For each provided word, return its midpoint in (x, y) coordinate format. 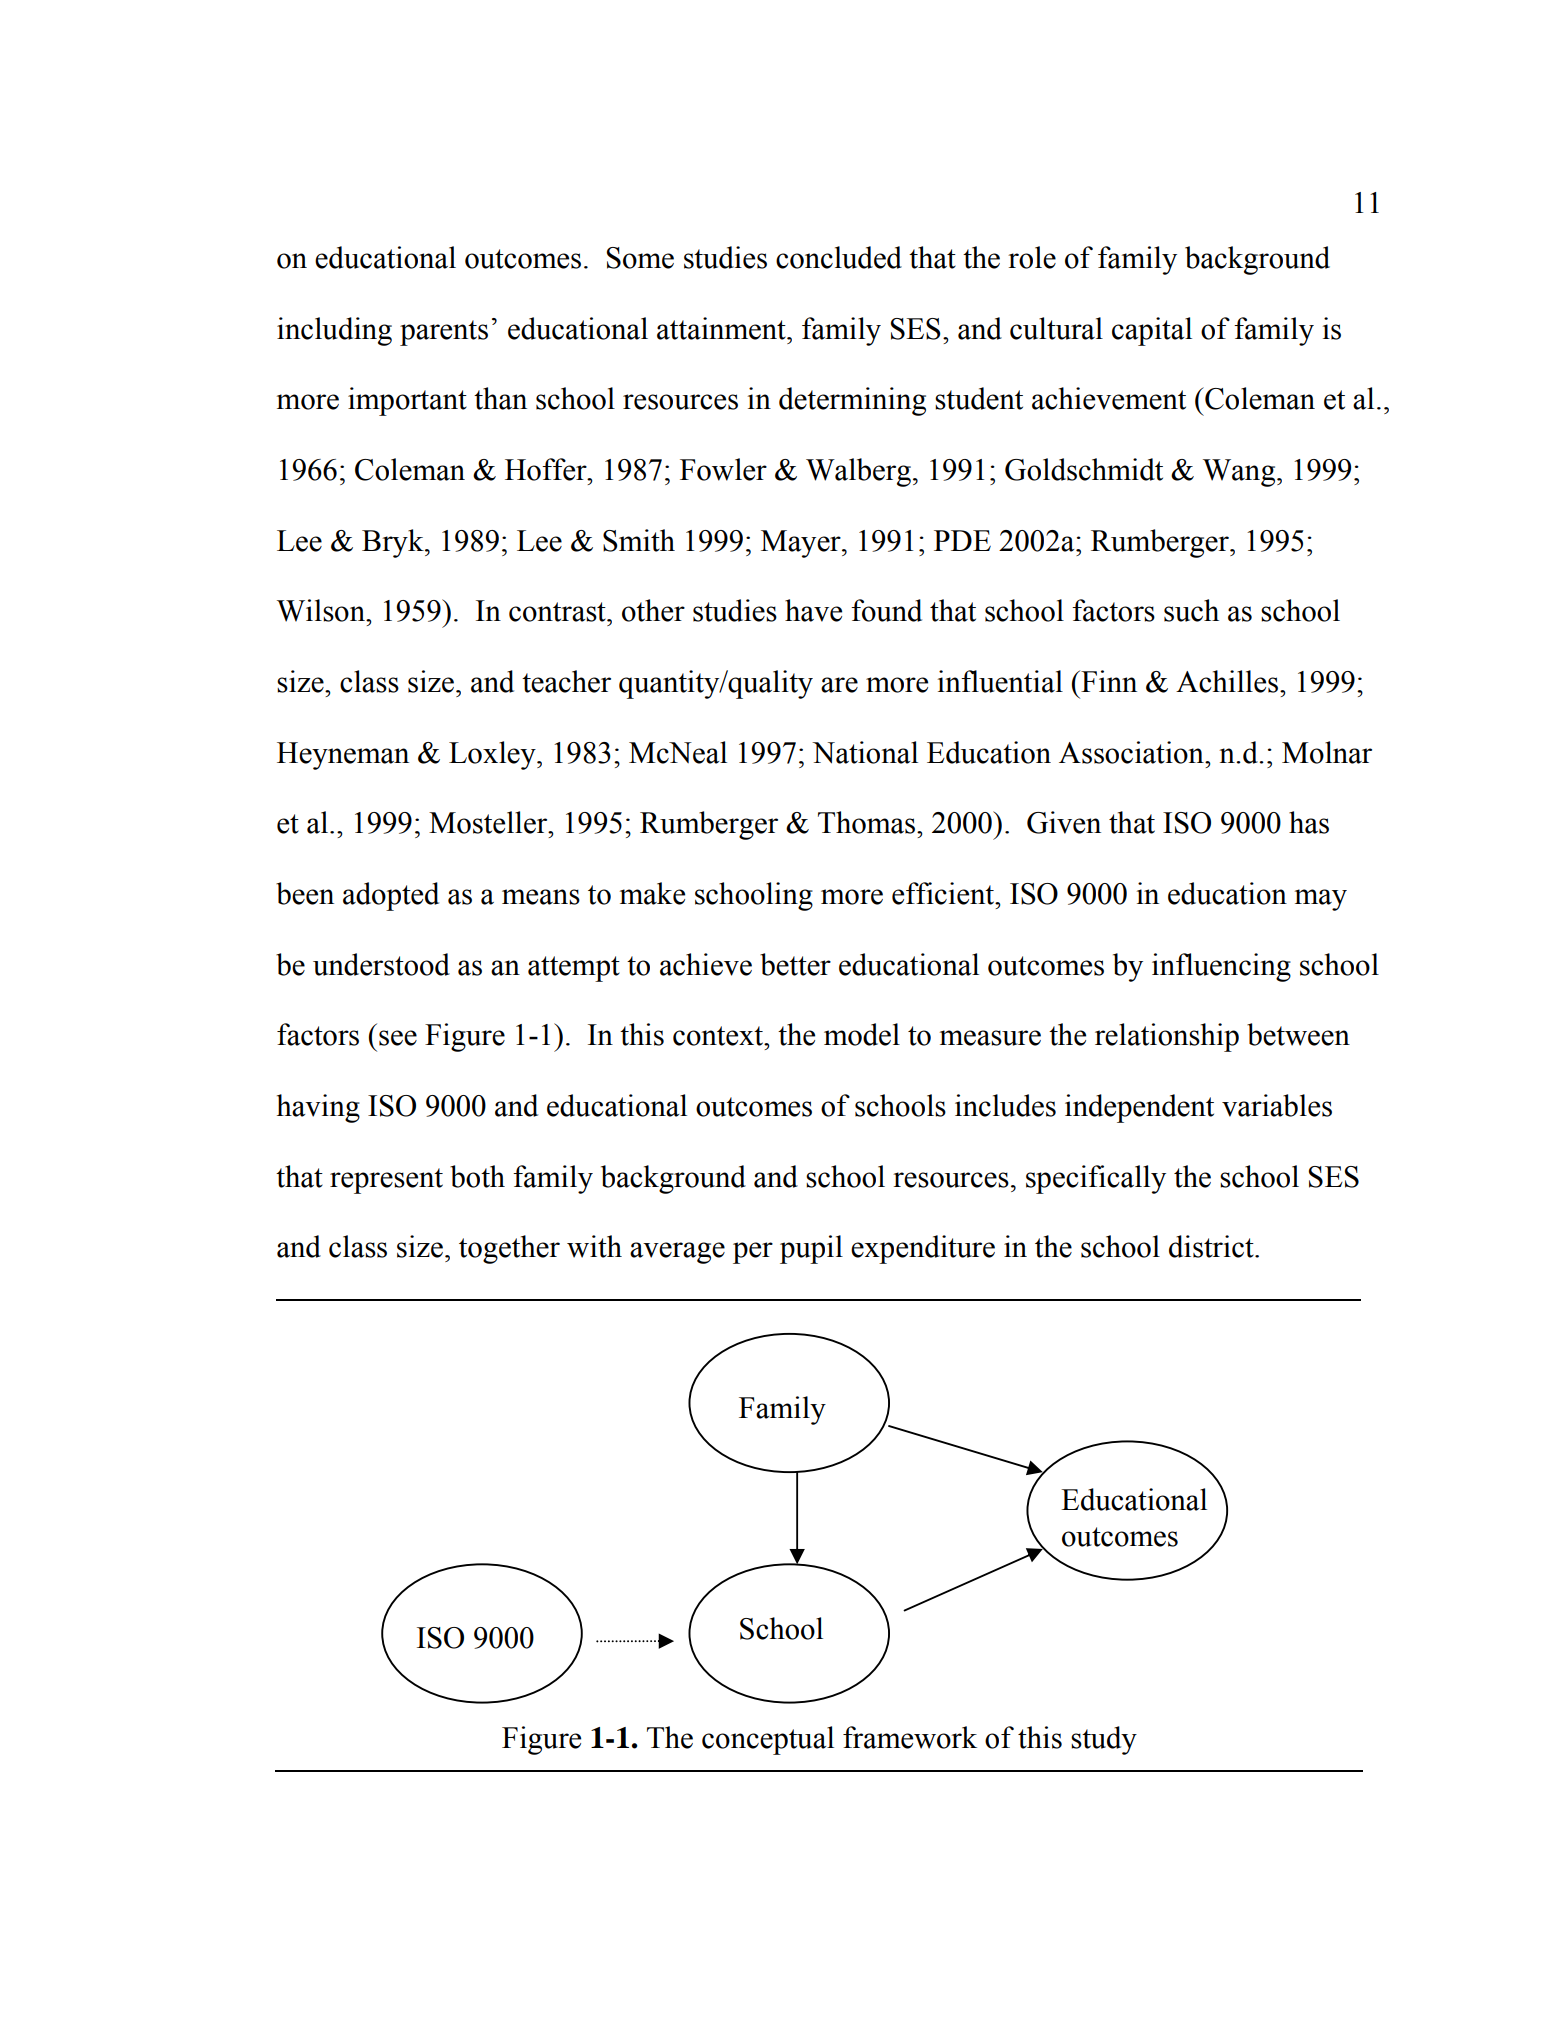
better (795, 964)
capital (1152, 331)
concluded (839, 257)
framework (910, 1737)
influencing (1221, 967)
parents (444, 333)
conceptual (768, 1740)
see (398, 1038)
